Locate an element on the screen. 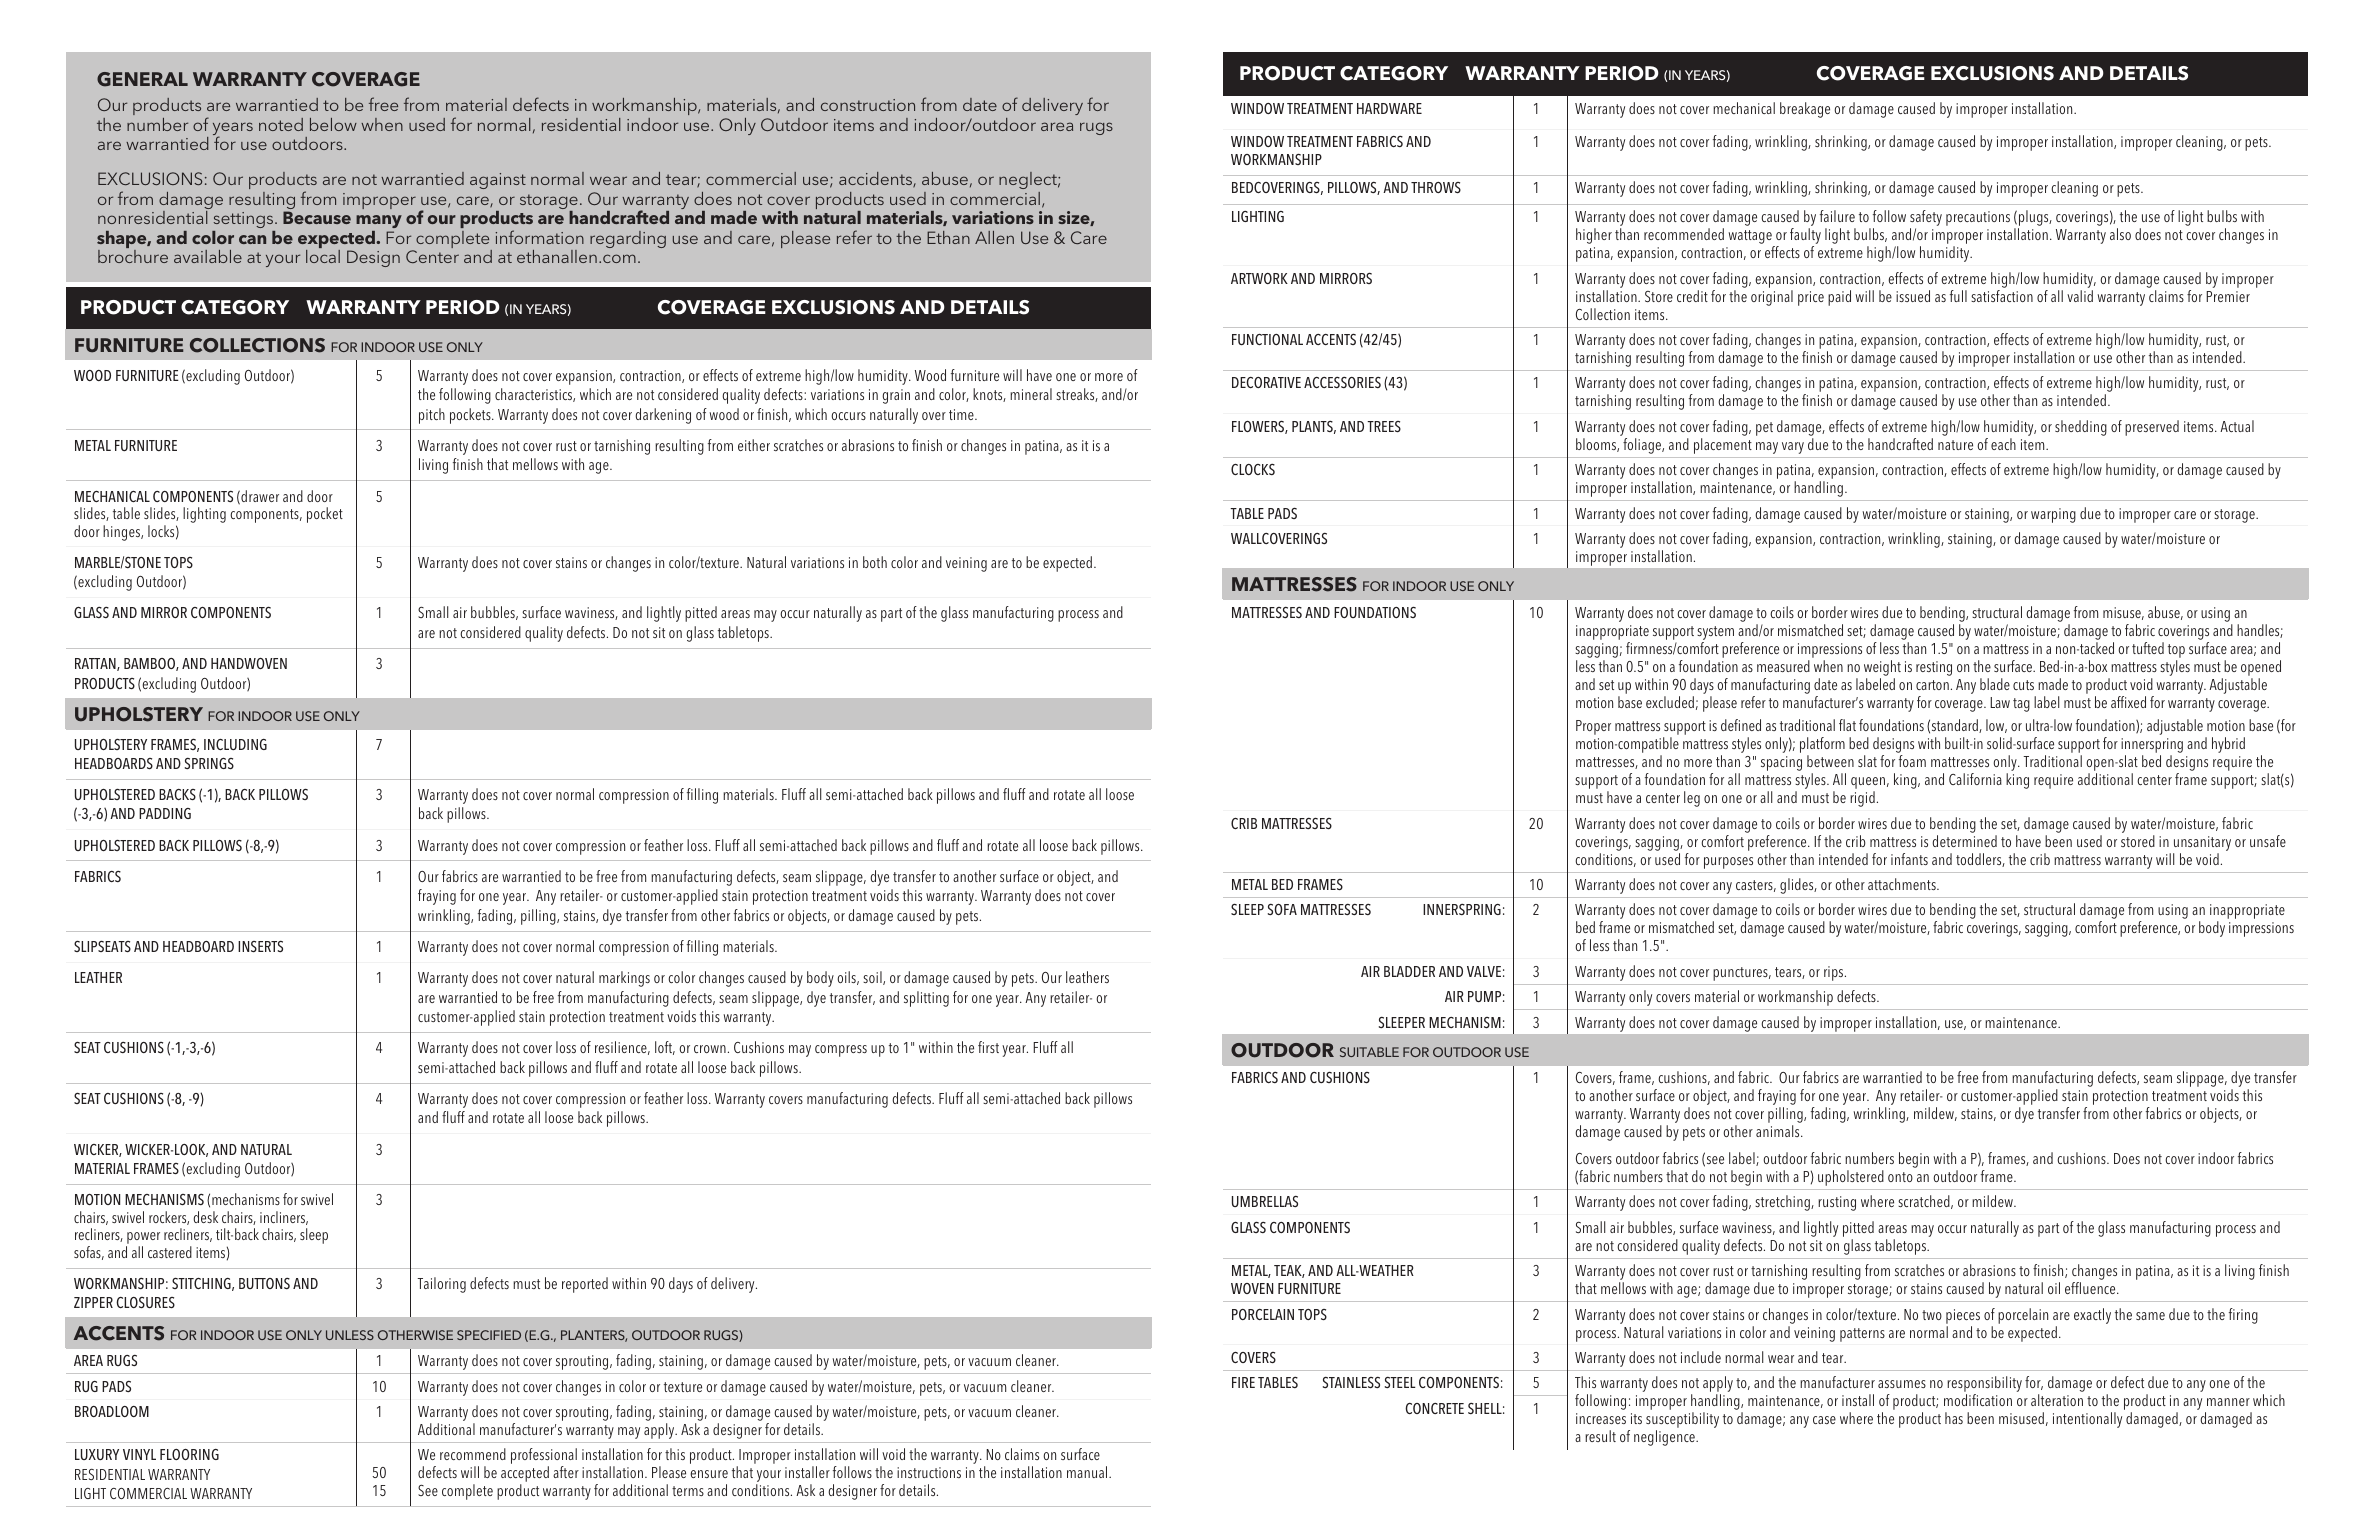 Image resolution: width=2380 pixels, height=1540 pixels. RATTAN is located at coordinates (96, 664).
